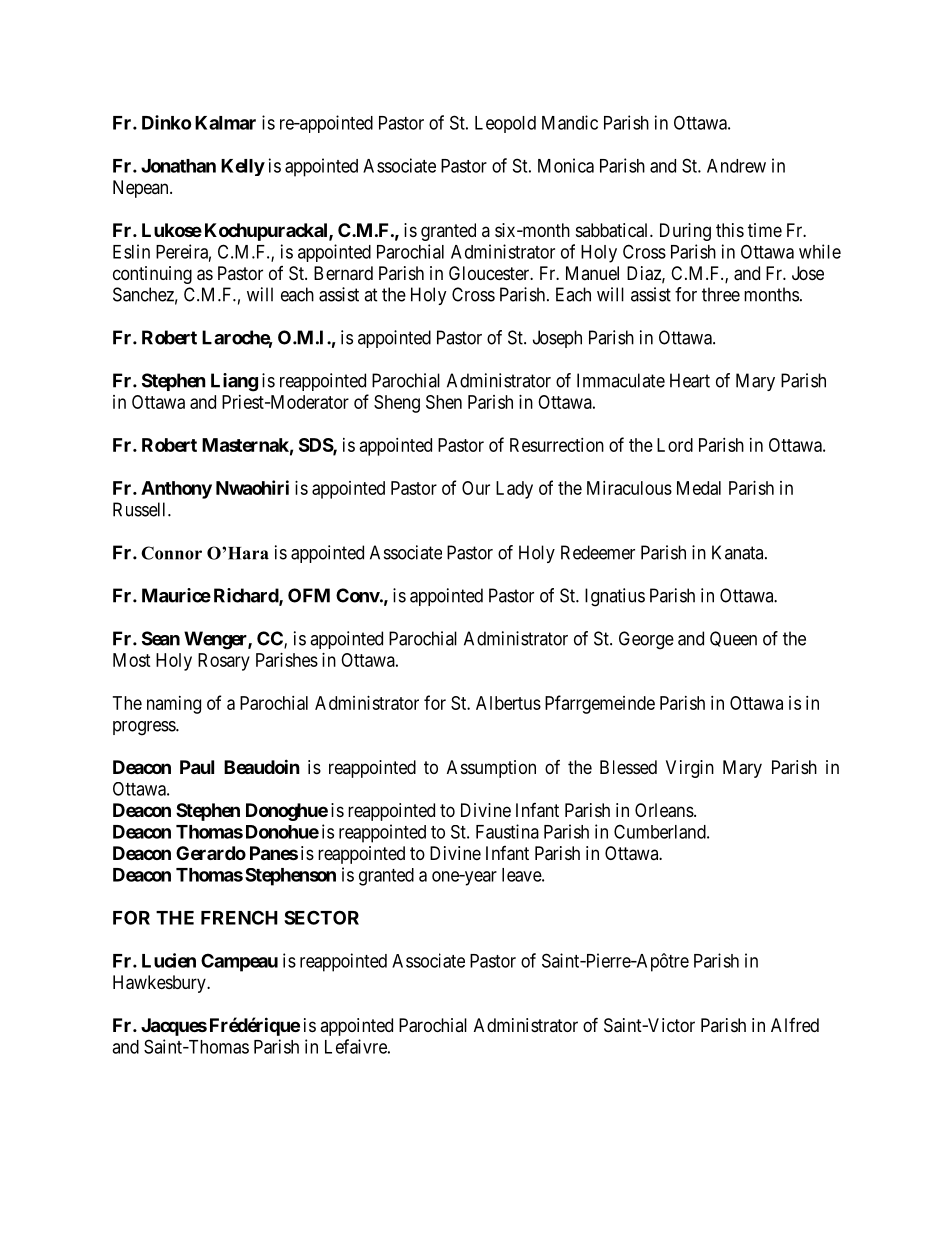 This document has width=952, height=1233. What do you see at coordinates (243, 167) in the document?
I see `Kelly` at bounding box center [243, 167].
